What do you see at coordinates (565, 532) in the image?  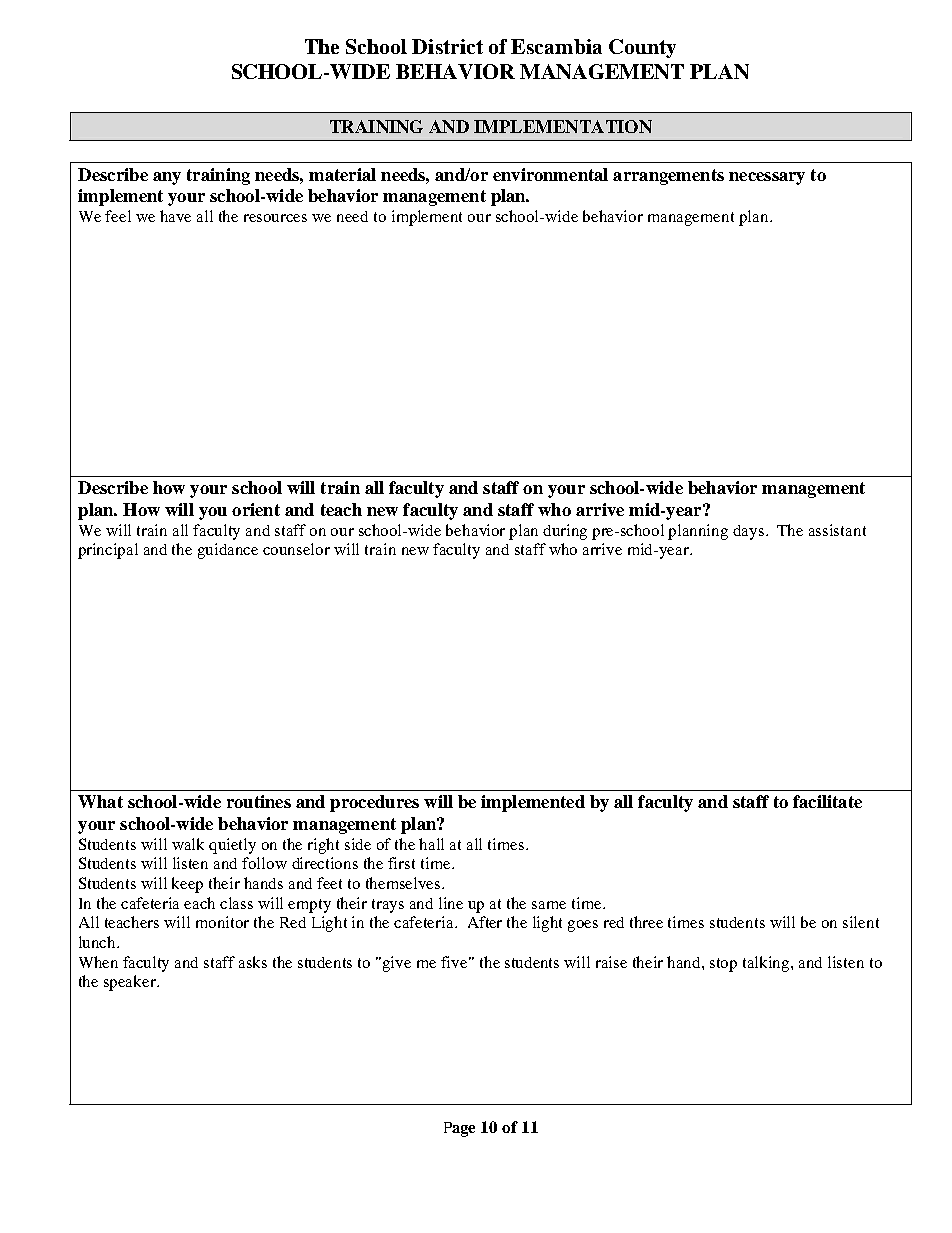 I see `during` at bounding box center [565, 532].
